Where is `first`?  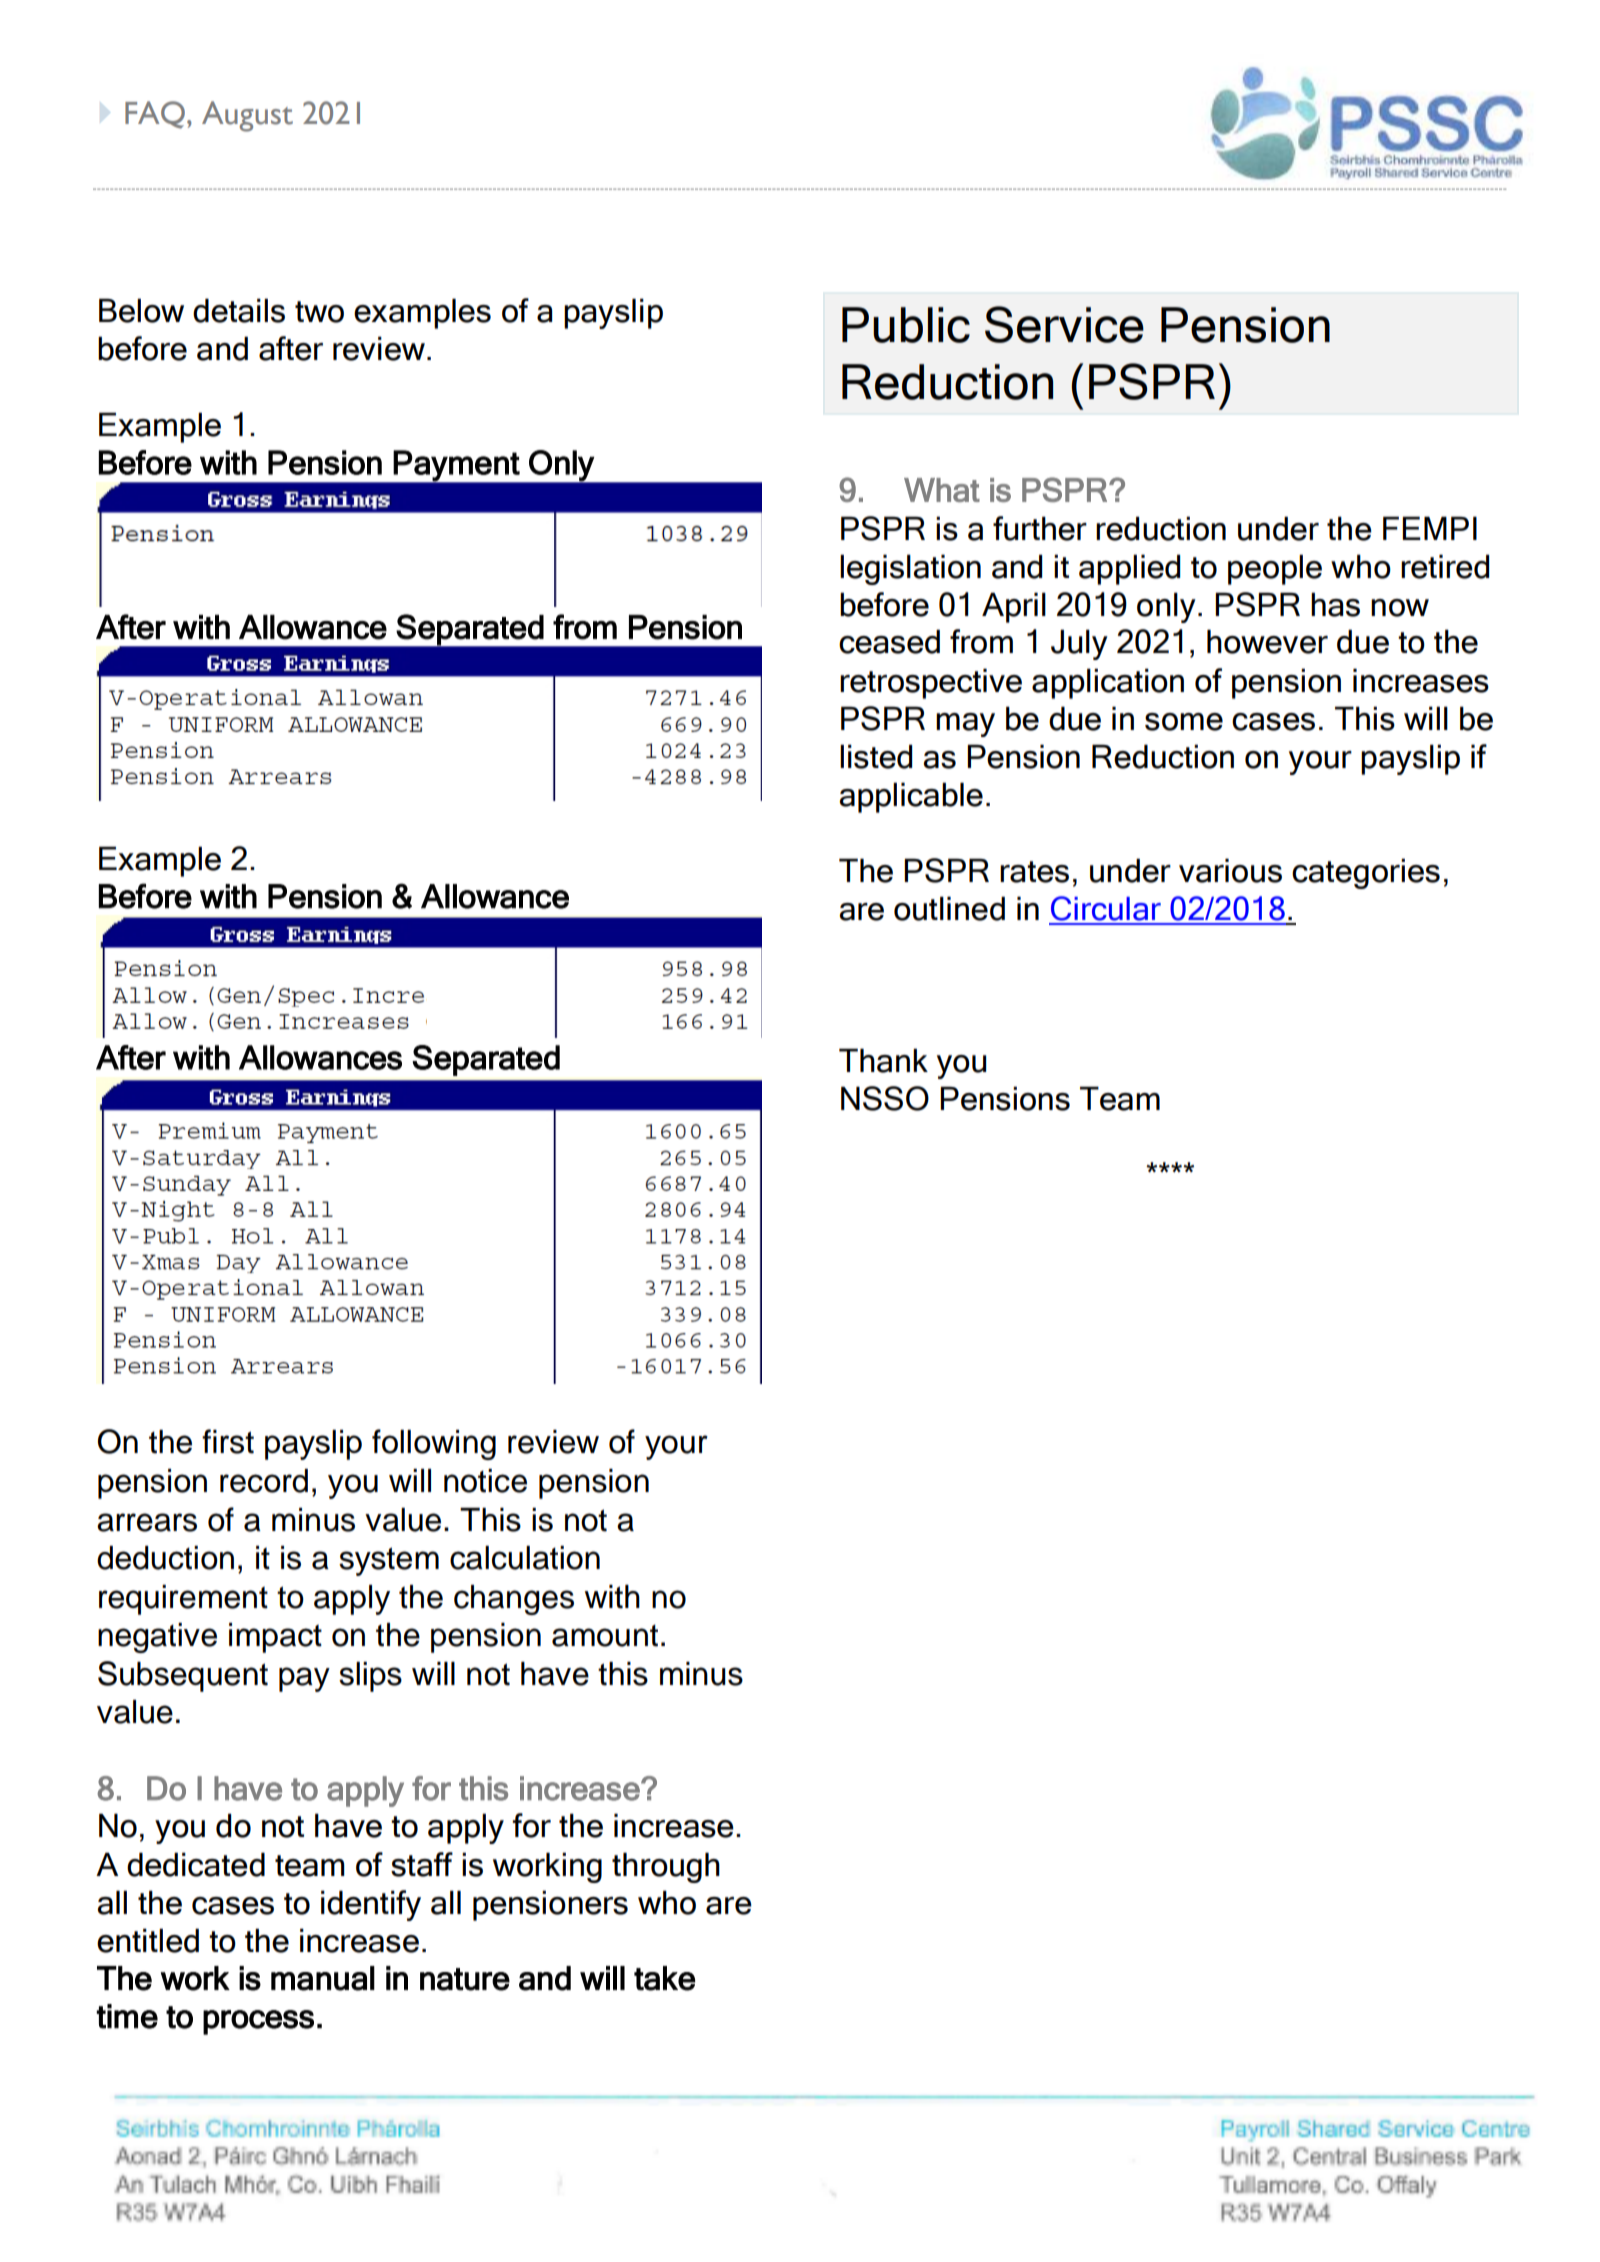 first is located at coordinates (228, 1441).
